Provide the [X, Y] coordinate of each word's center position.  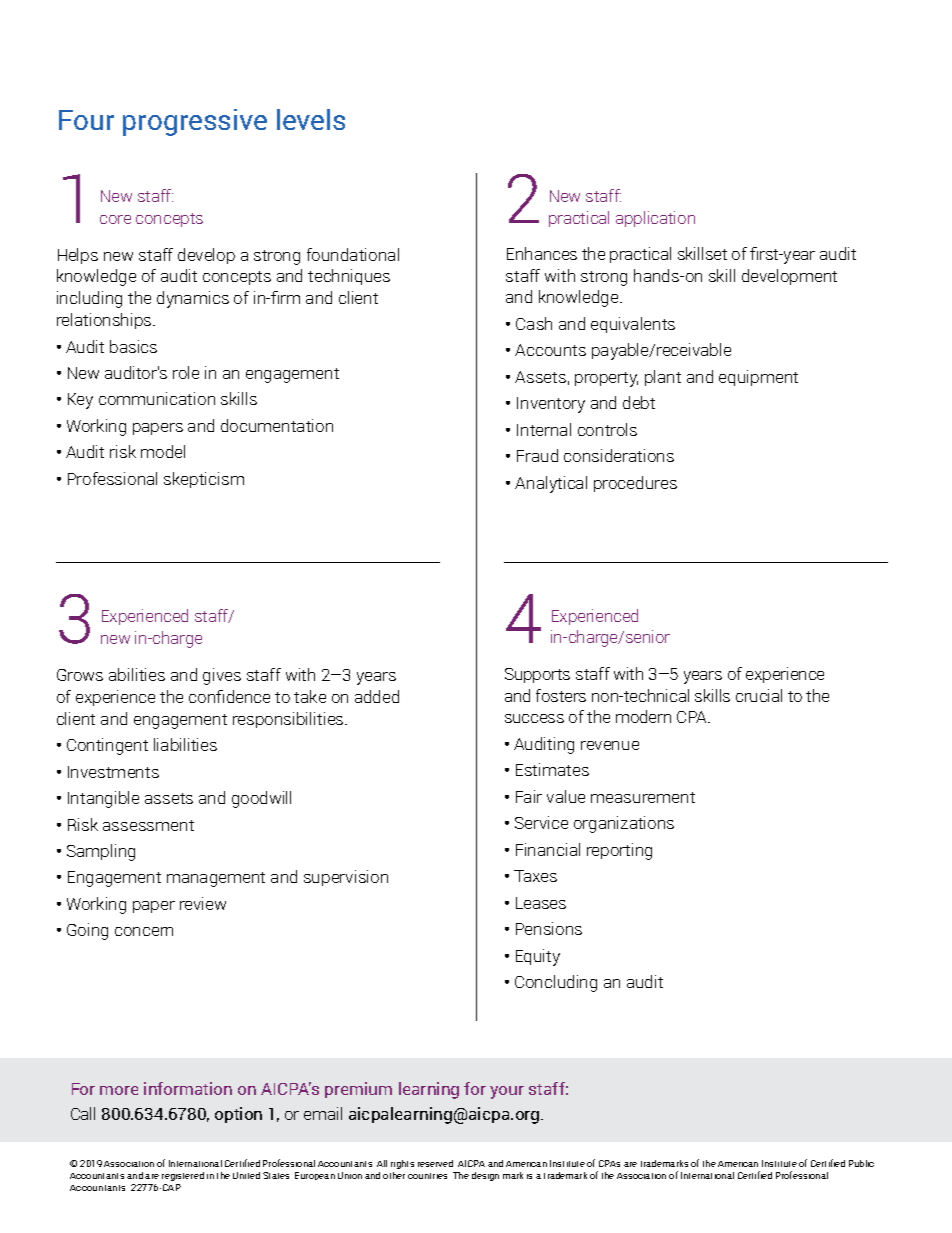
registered [183, 1176]
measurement [643, 797]
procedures [635, 484]
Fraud [537, 455]
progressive [195, 122]
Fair [529, 796]
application [655, 219]
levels [311, 119]
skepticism [204, 480]
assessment [148, 825]
